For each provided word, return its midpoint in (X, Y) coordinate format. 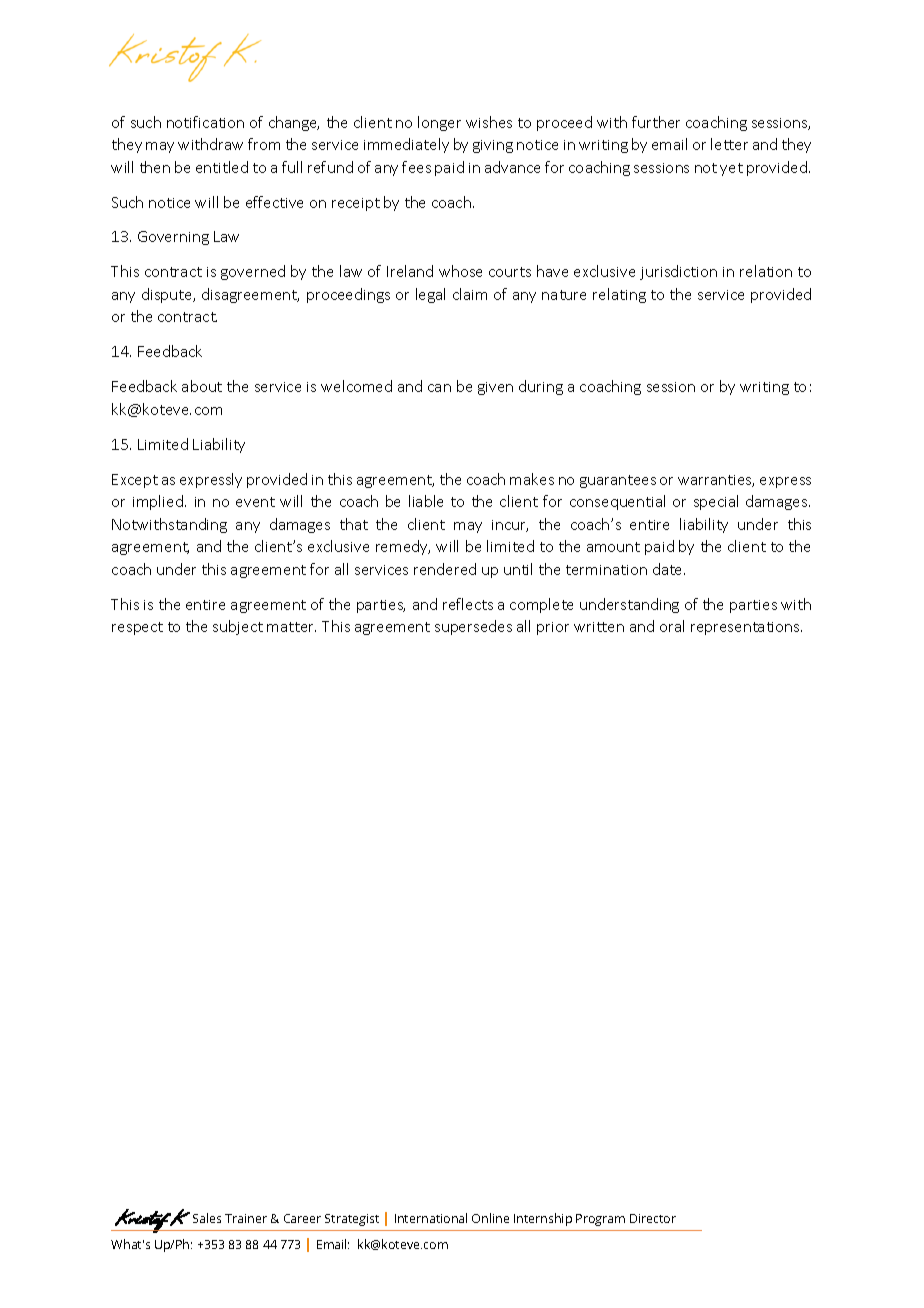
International (431, 1218)
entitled (222, 167)
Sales (207, 1218)
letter (729, 144)
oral (672, 626)
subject (238, 627)
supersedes (473, 627)
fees (416, 167)
